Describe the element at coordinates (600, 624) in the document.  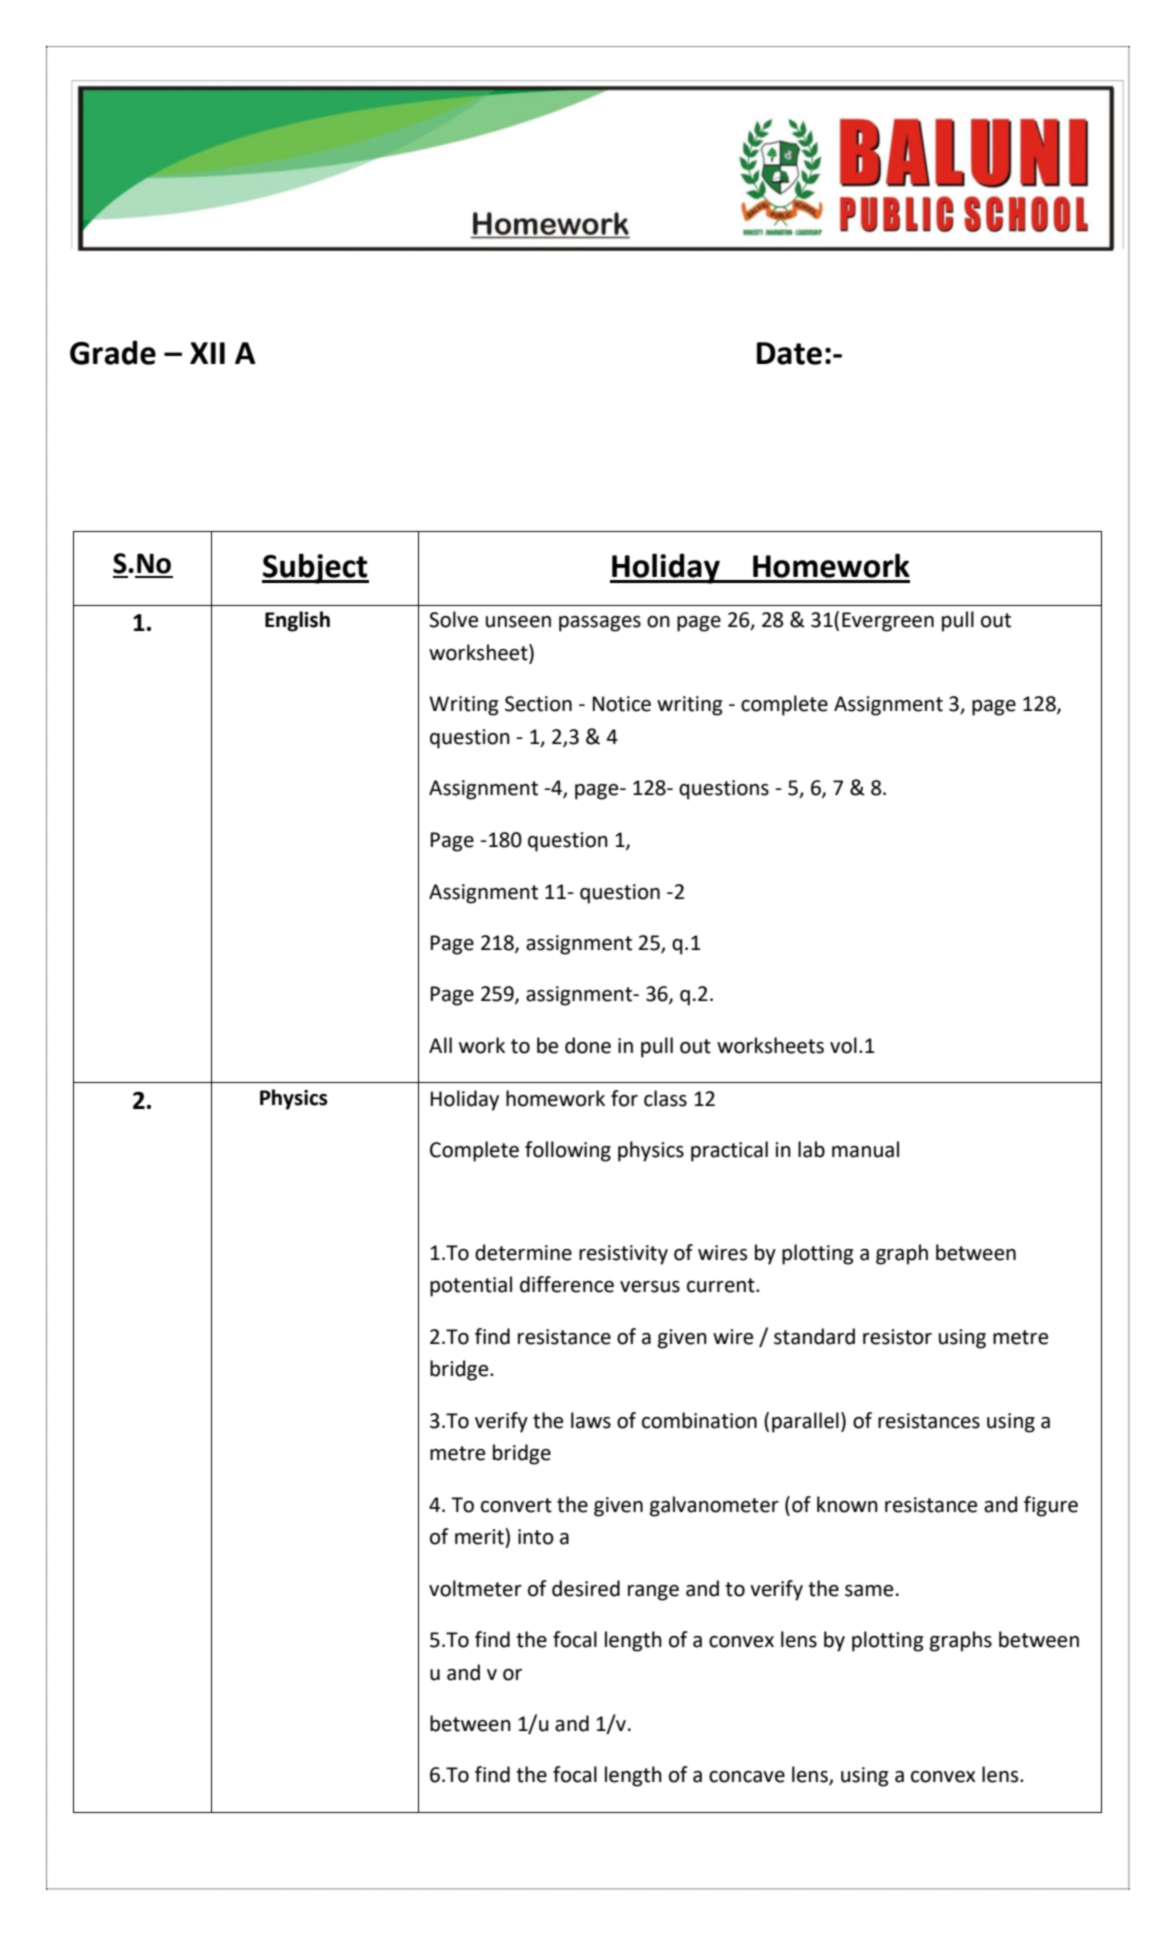
I see `passages` at that location.
